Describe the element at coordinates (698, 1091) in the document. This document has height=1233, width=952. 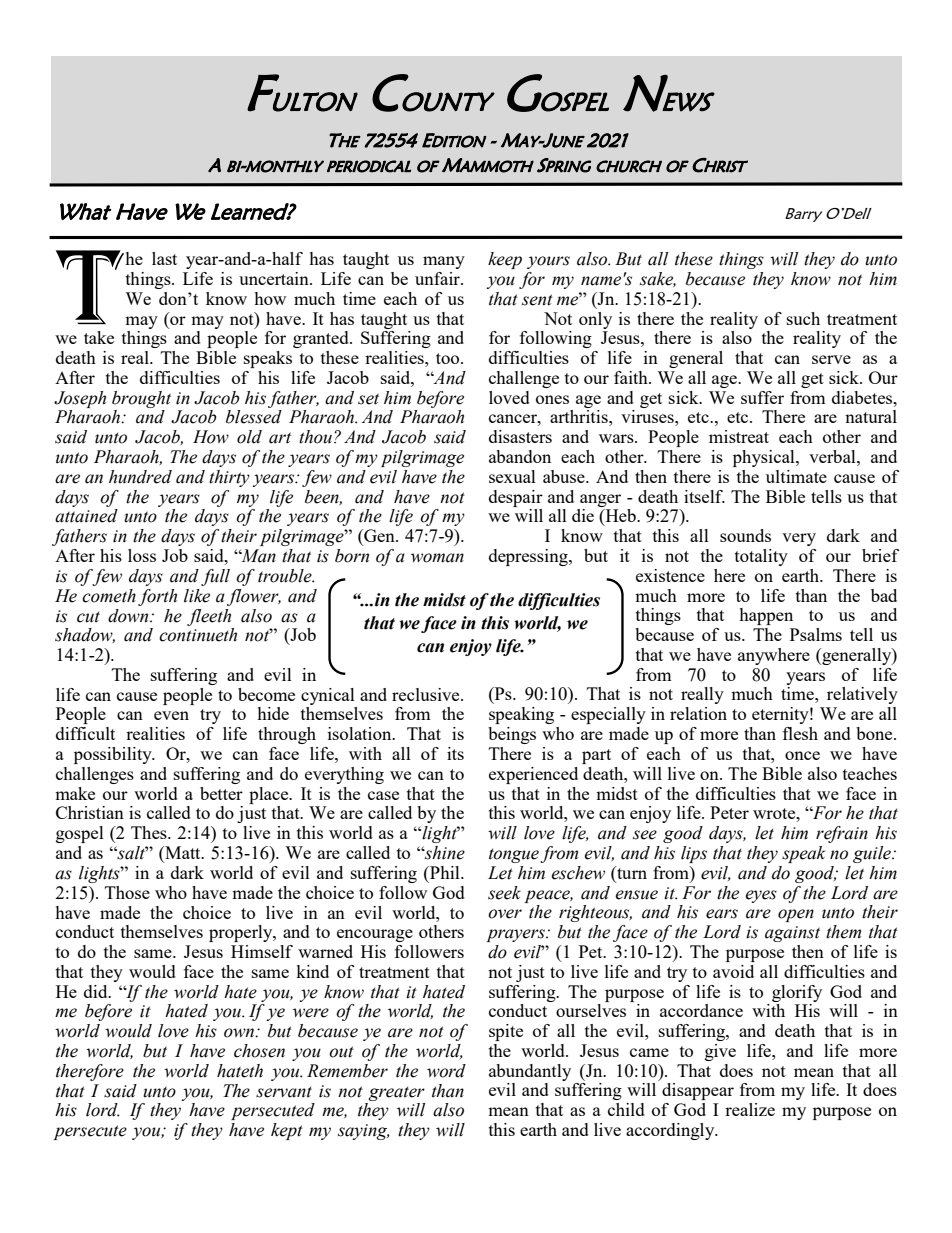
I see `disappear` at that location.
